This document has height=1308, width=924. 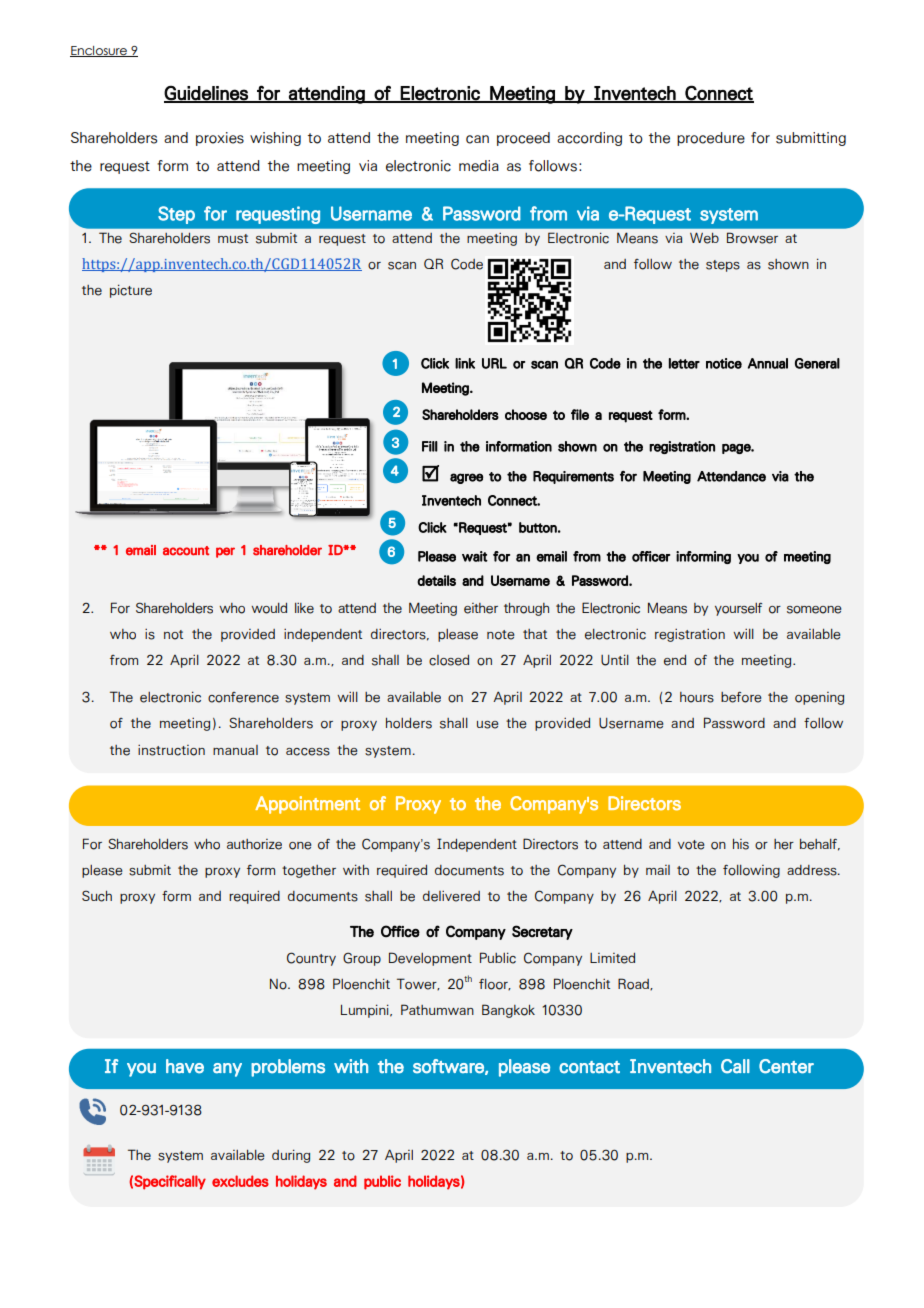 I want to click on Guidelines, so click(x=207, y=94).
